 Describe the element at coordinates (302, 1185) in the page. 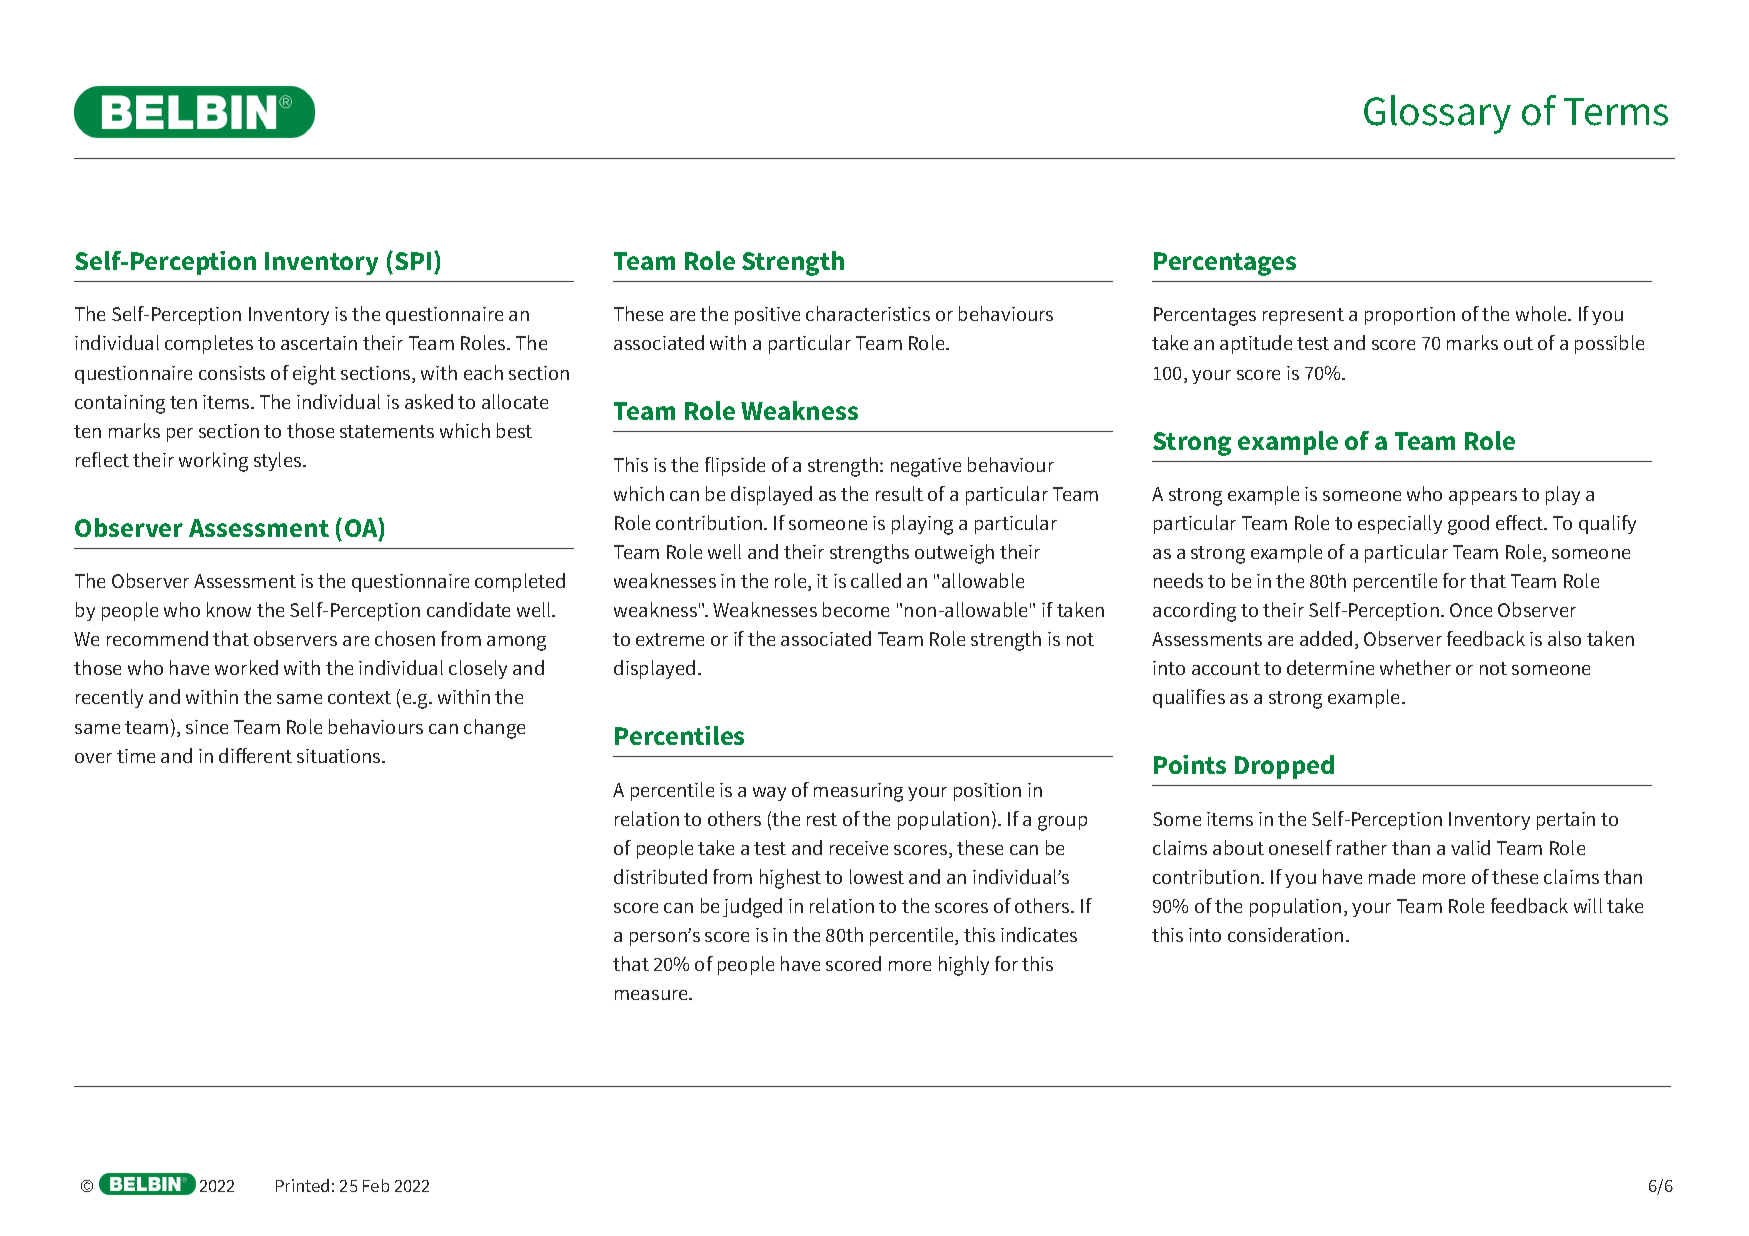

I see `Printed` at that location.
